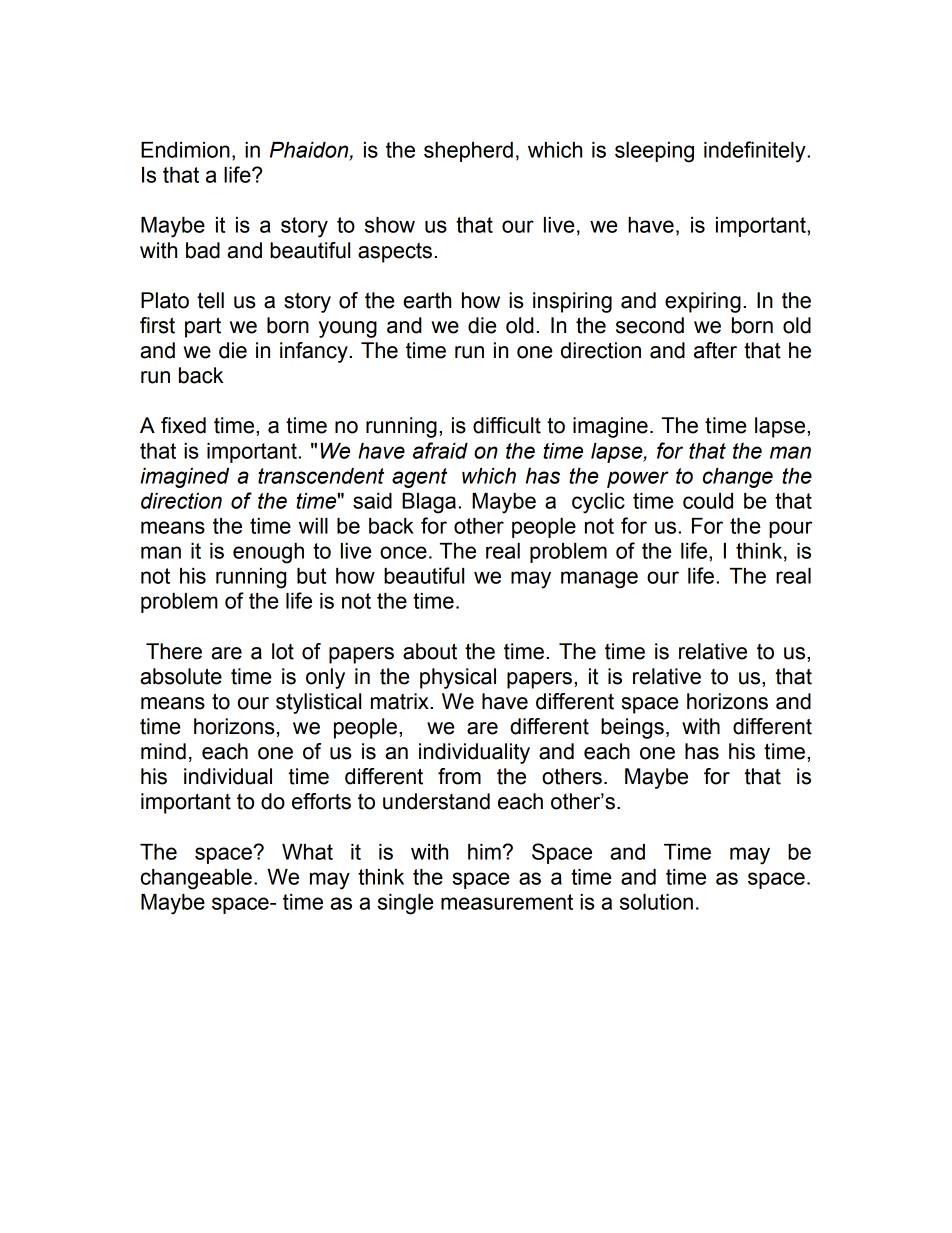  I want to click on indefinitely, so click(756, 152).
